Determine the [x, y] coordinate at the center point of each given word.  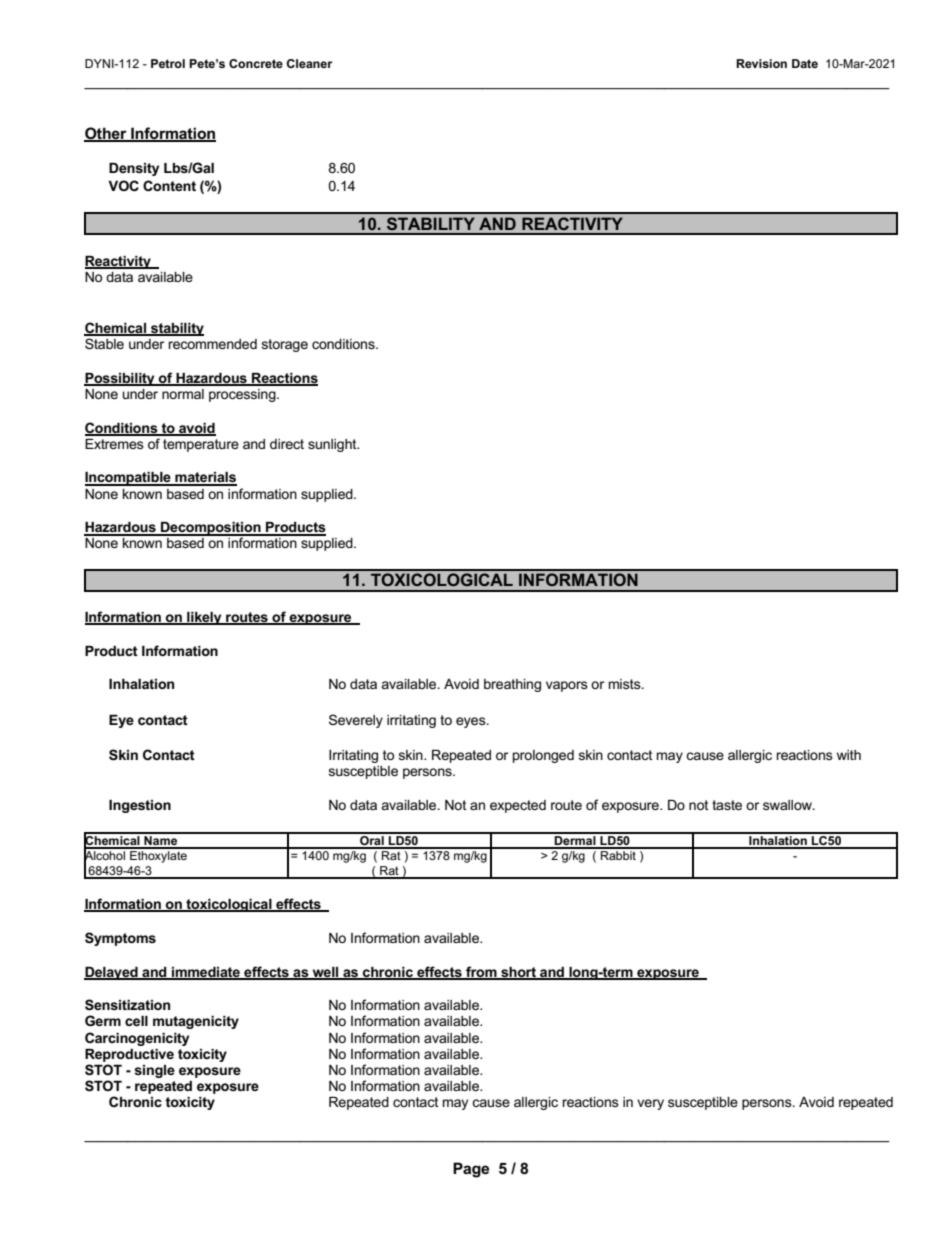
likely [204, 618]
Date [805, 63]
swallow [788, 805]
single [154, 1071]
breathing [512, 685]
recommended [212, 344]
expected [518, 806]
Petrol [168, 63]
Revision [761, 63]
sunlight [333, 445]
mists [626, 684]
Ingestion [140, 806]
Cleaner [309, 63]
